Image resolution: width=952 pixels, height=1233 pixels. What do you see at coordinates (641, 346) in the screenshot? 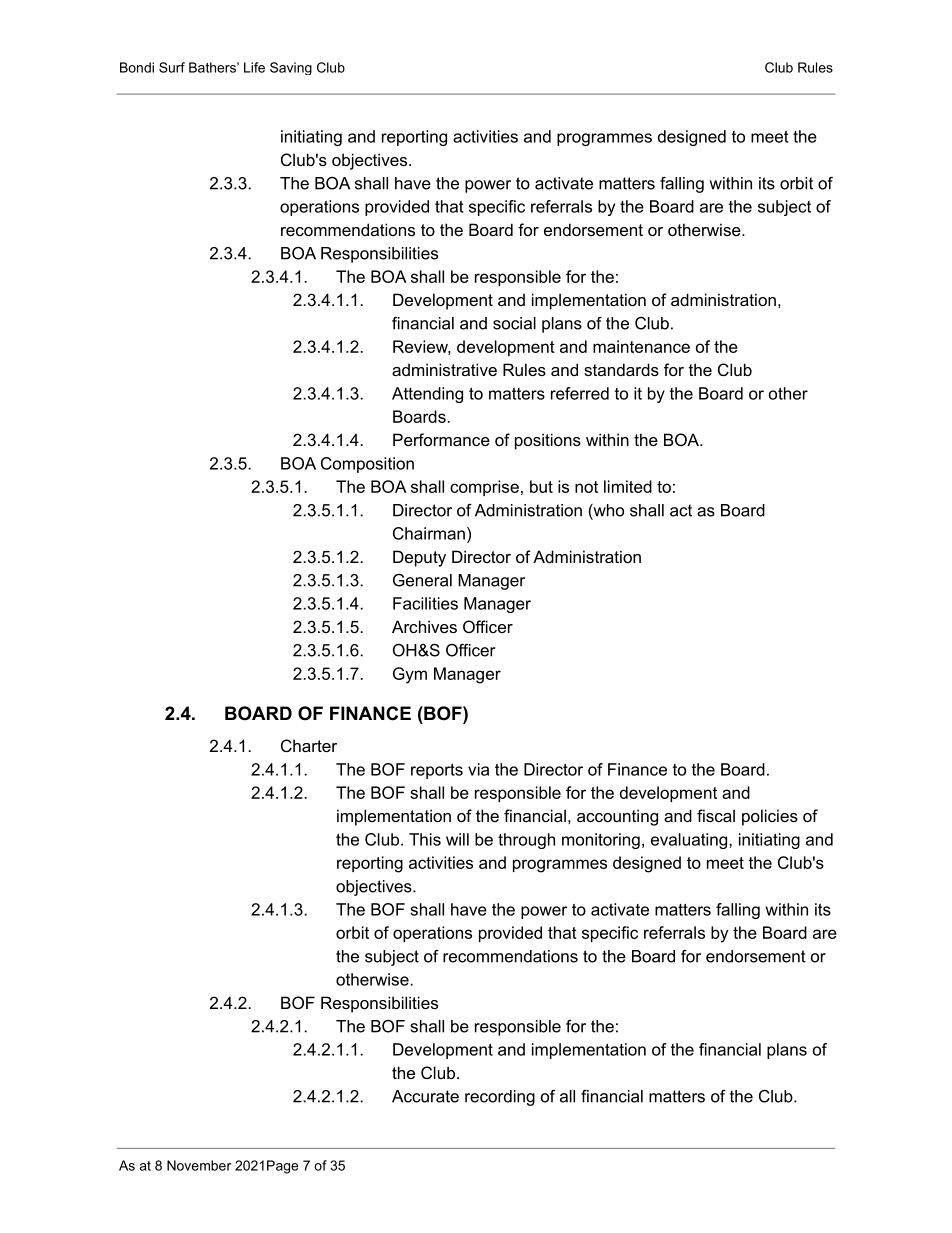
I see `maintenance` at bounding box center [641, 346].
